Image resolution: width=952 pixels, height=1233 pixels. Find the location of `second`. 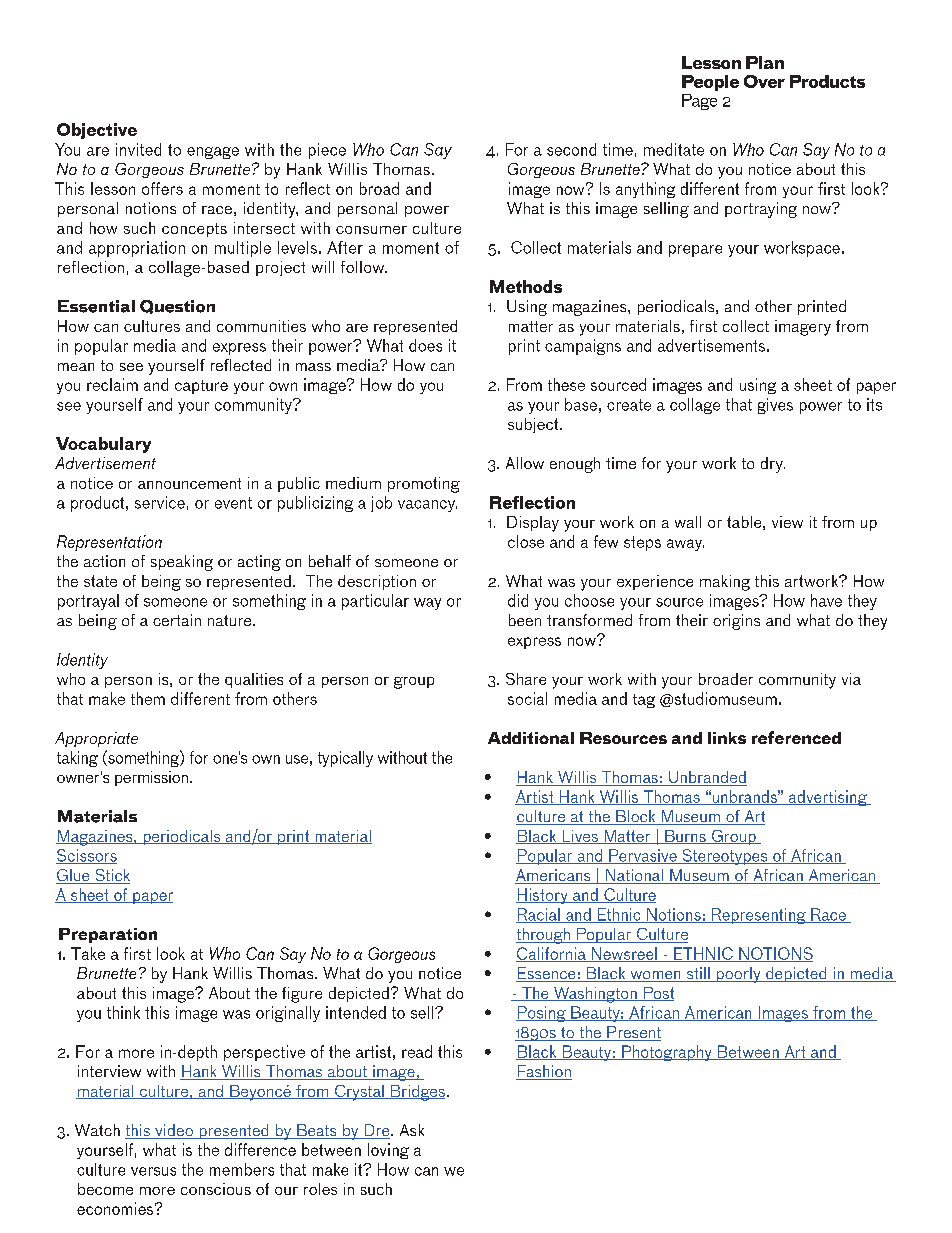

second is located at coordinates (571, 149).
